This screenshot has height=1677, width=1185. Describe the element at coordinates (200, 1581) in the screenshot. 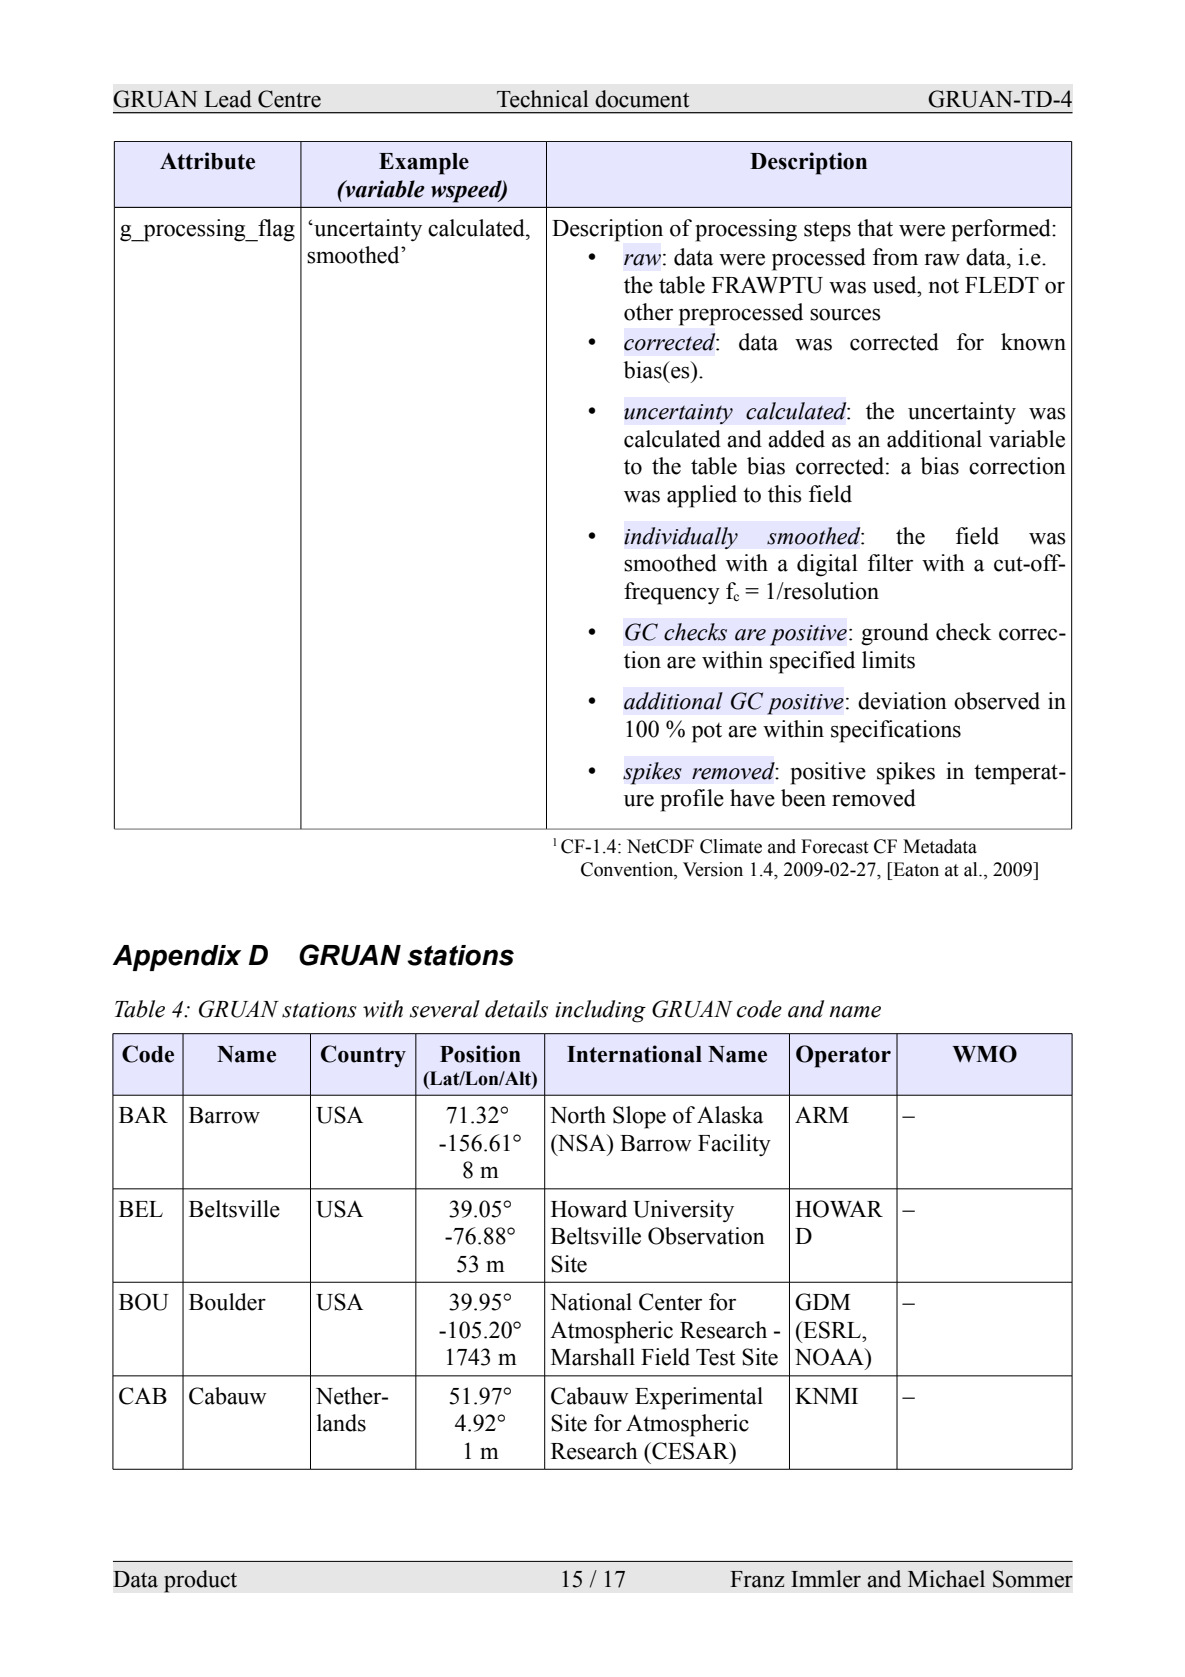

I see `product` at that location.
